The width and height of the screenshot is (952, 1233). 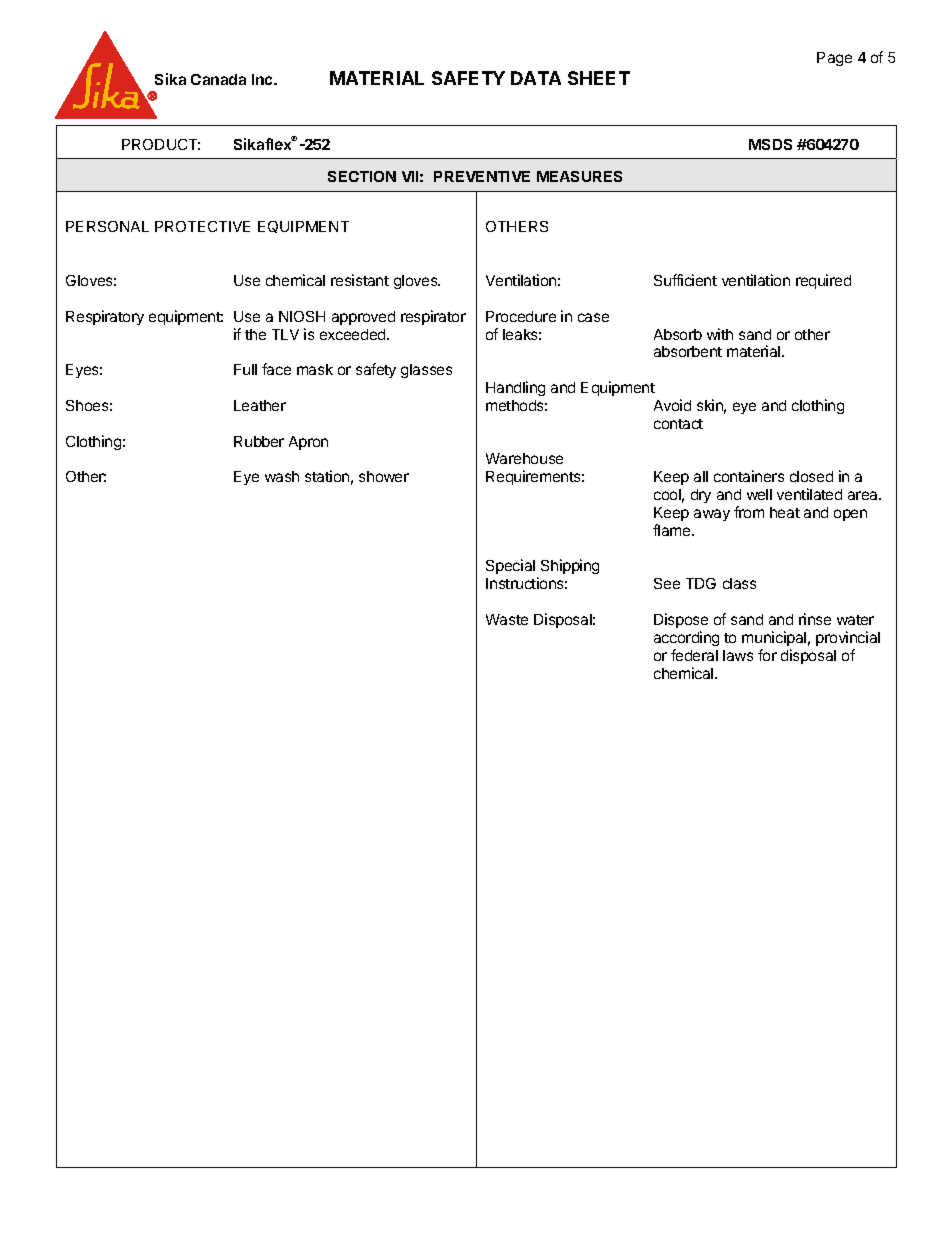 I want to click on required, so click(x=823, y=281).
